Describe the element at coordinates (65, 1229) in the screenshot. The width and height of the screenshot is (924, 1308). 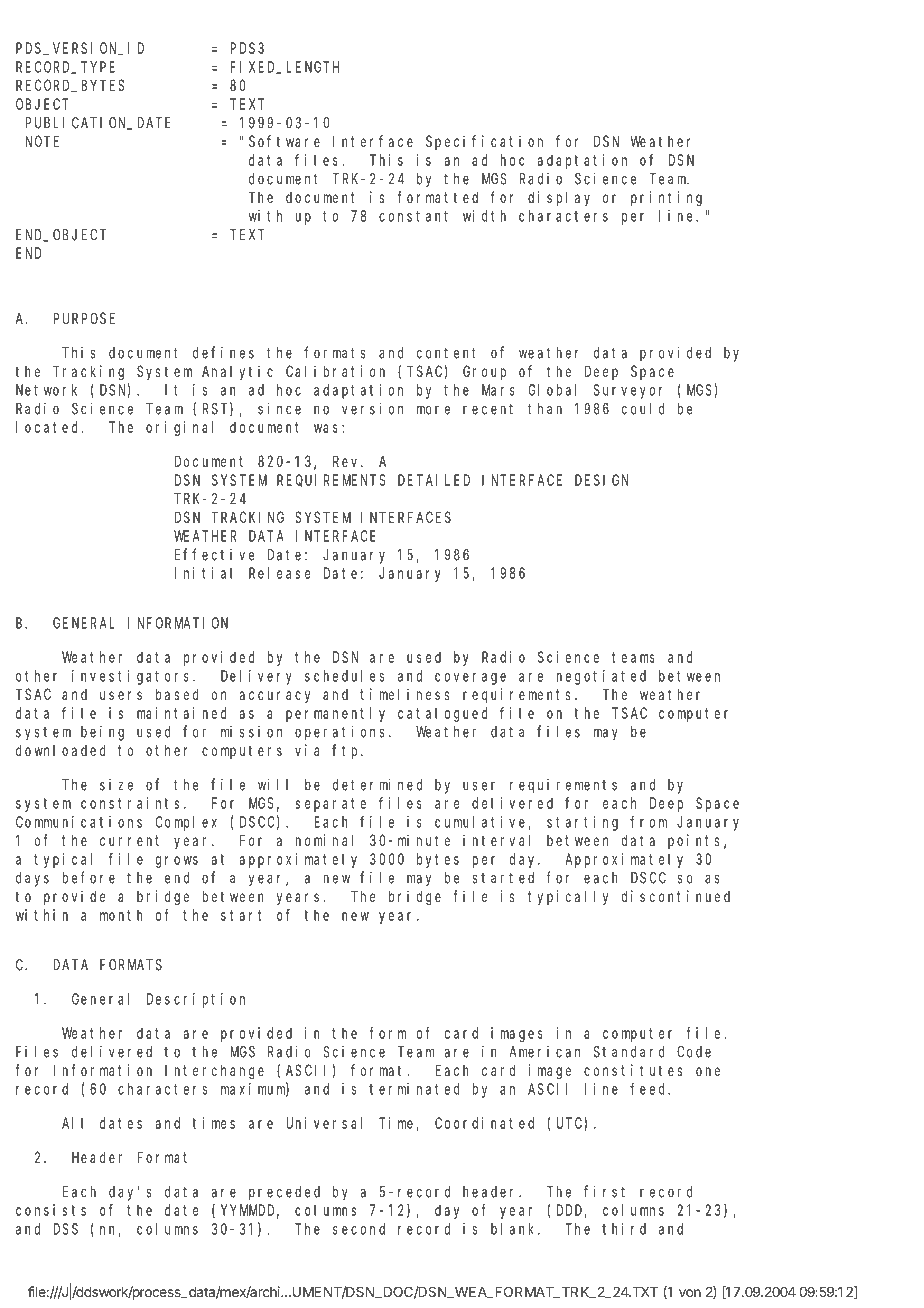
I see `DSS` at that location.
